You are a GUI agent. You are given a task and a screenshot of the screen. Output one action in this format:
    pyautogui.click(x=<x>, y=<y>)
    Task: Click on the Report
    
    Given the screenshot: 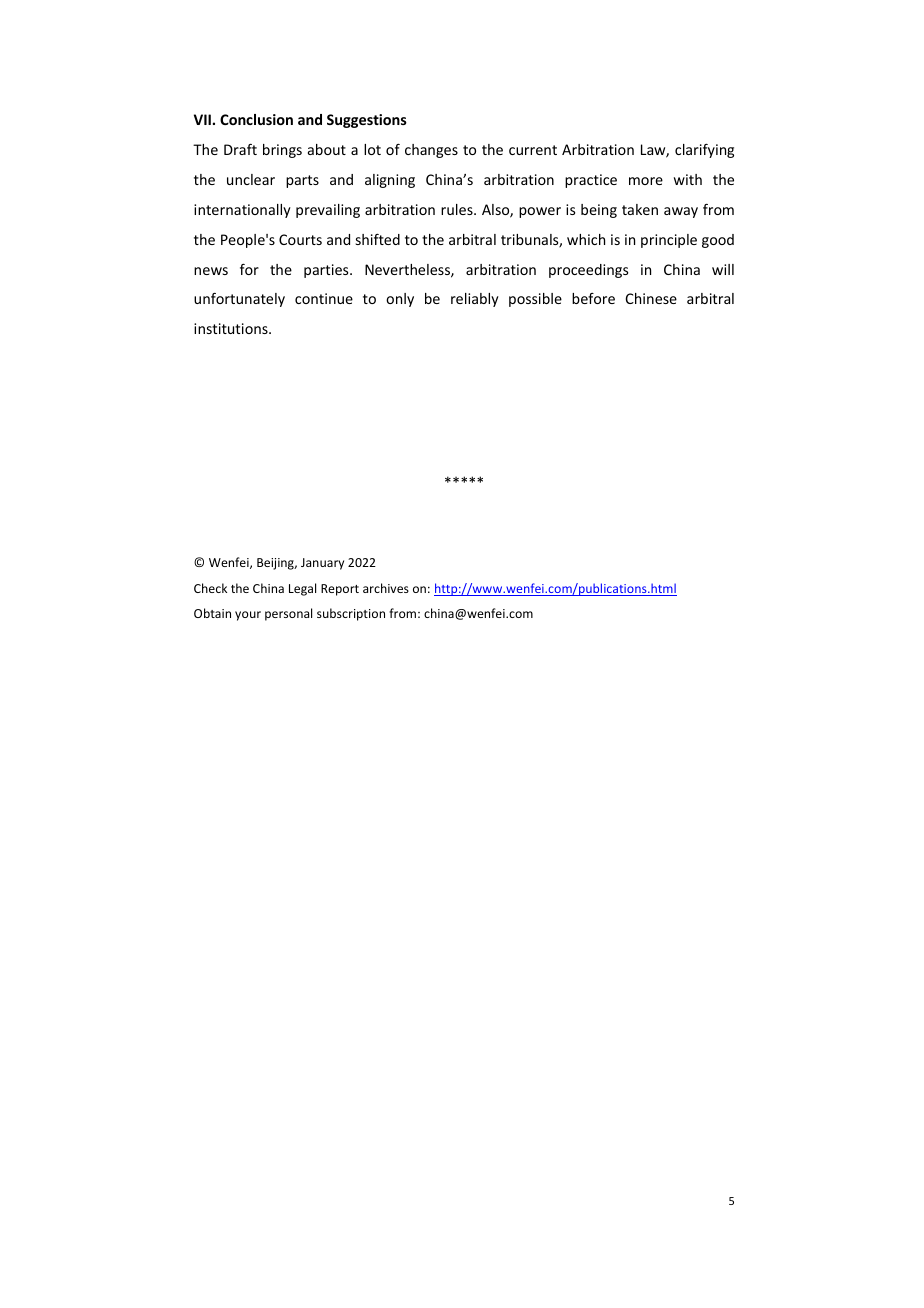 What is the action you would take?
    pyautogui.click(x=340, y=590)
